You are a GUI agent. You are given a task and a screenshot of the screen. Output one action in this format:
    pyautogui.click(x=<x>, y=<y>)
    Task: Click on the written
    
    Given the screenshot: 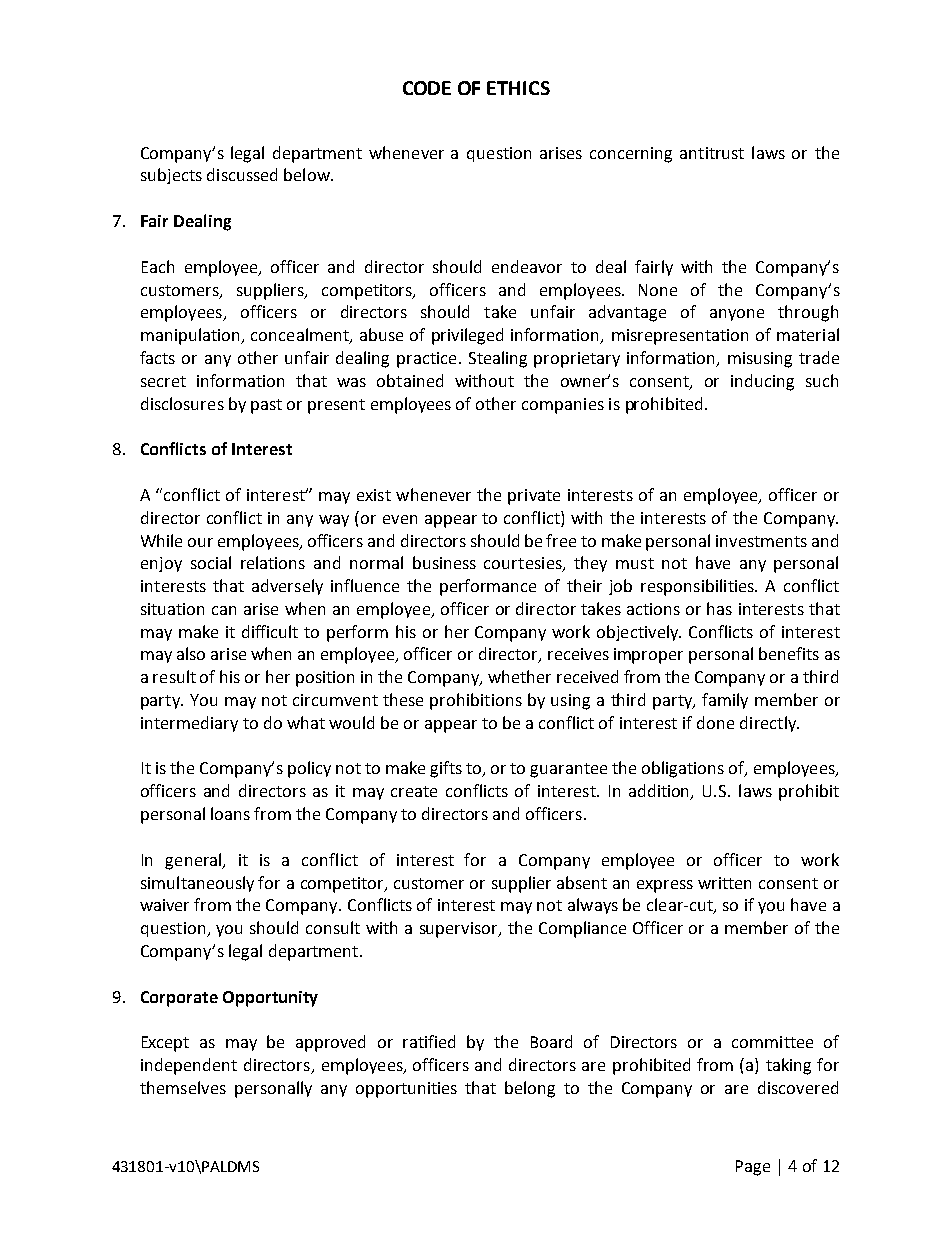 What is the action you would take?
    pyautogui.click(x=724, y=883)
